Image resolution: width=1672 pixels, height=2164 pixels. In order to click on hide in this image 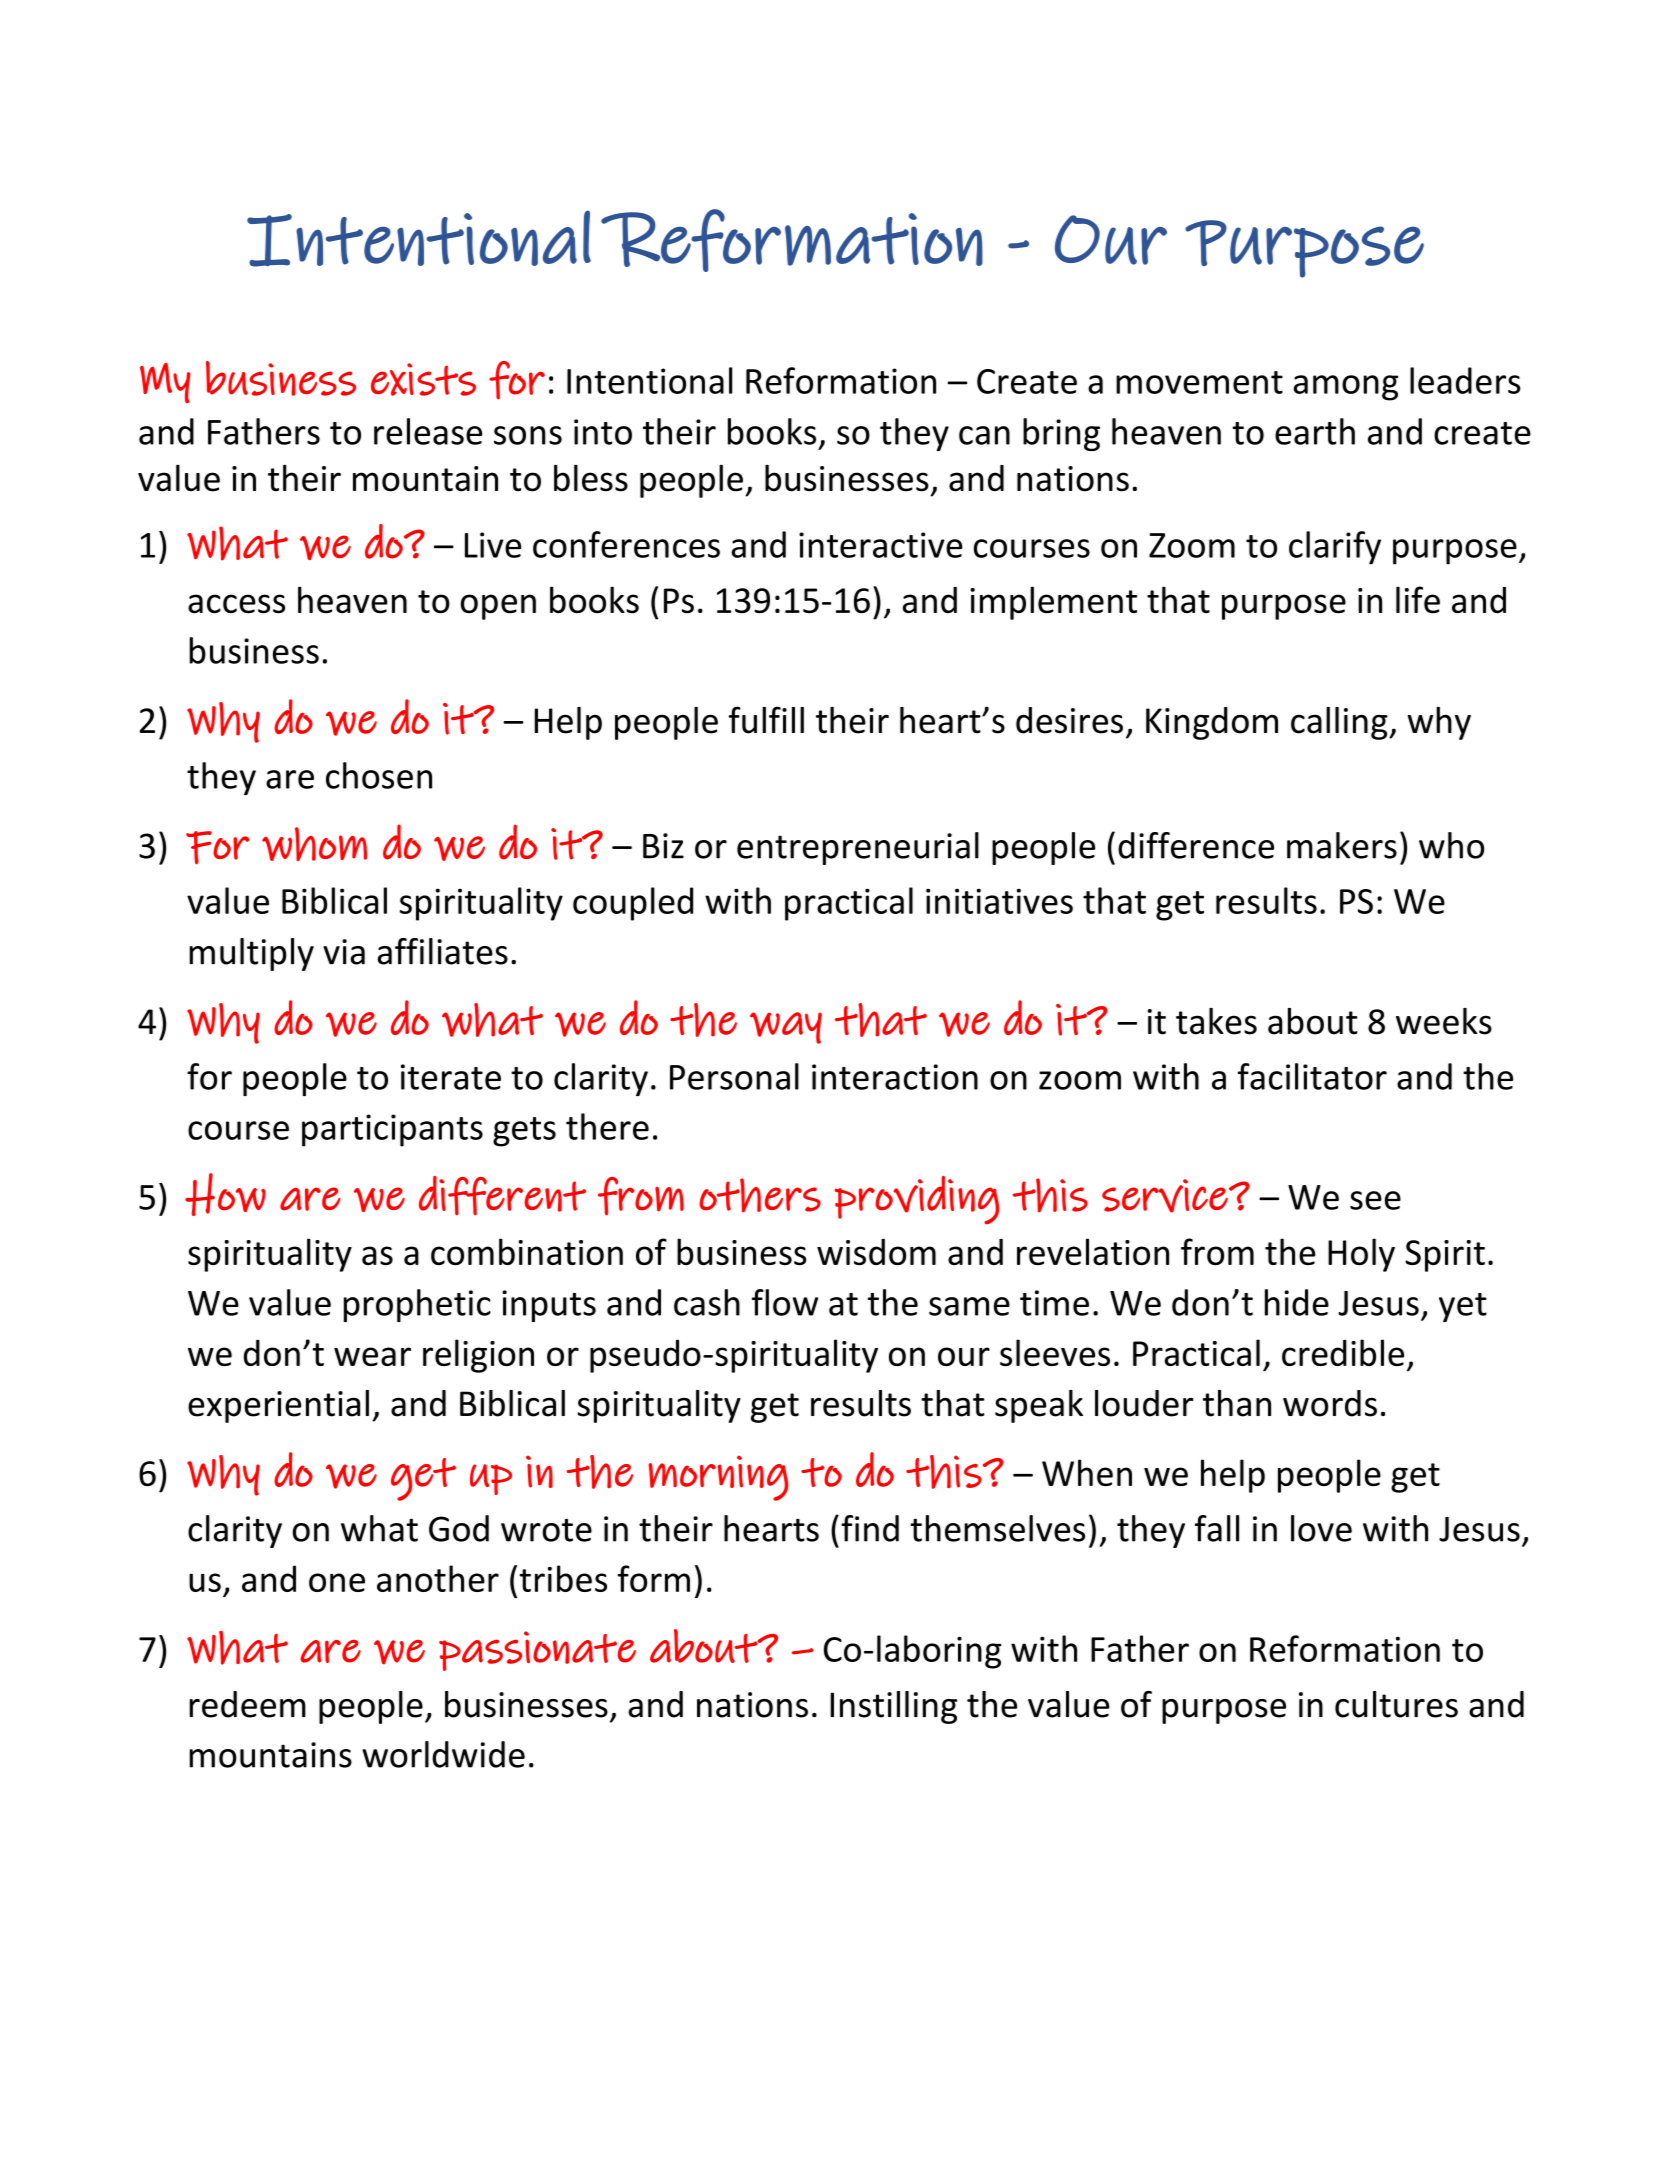, I will do `click(1297, 1302)`.
